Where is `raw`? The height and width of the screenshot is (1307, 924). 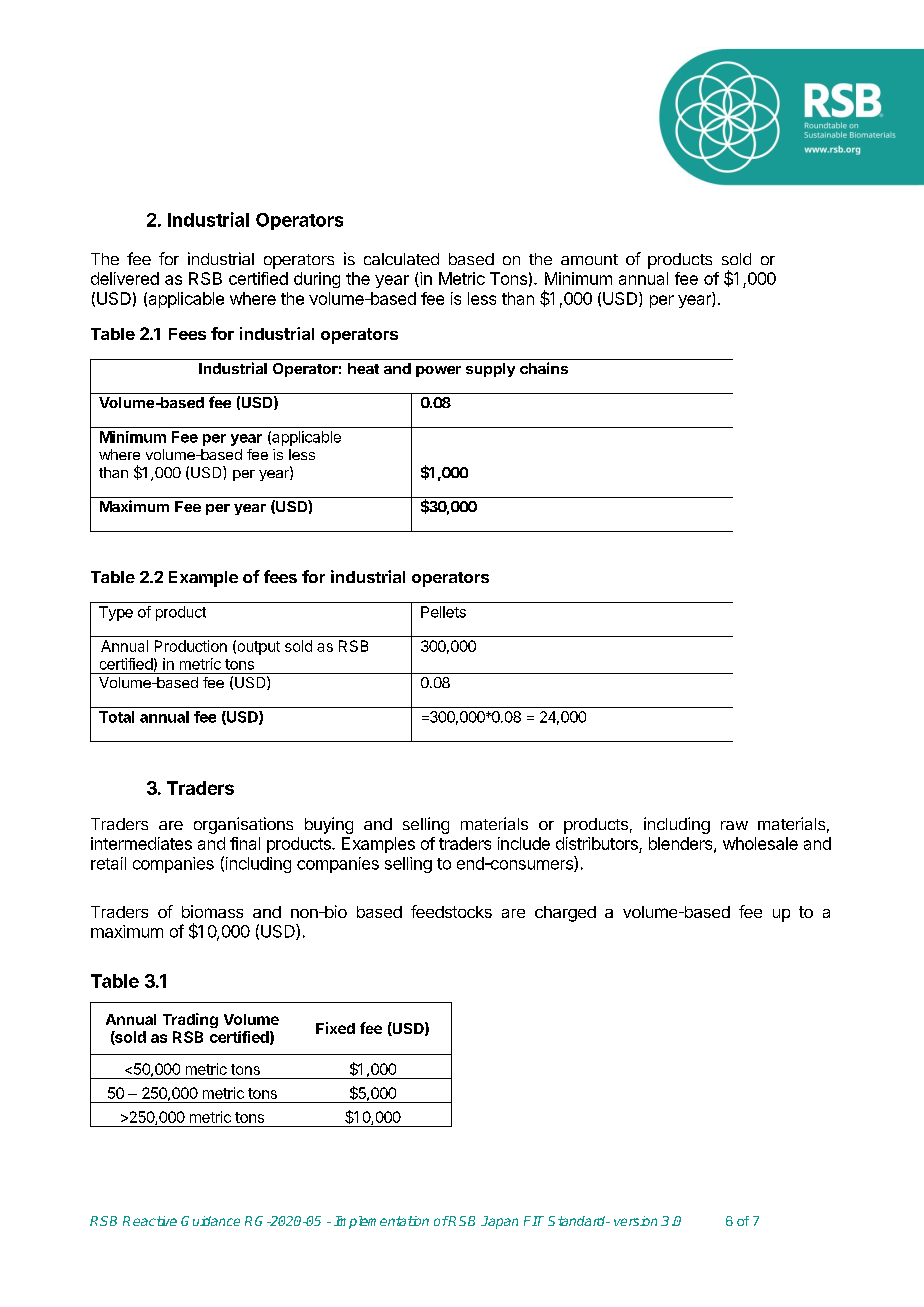 raw is located at coordinates (734, 825).
